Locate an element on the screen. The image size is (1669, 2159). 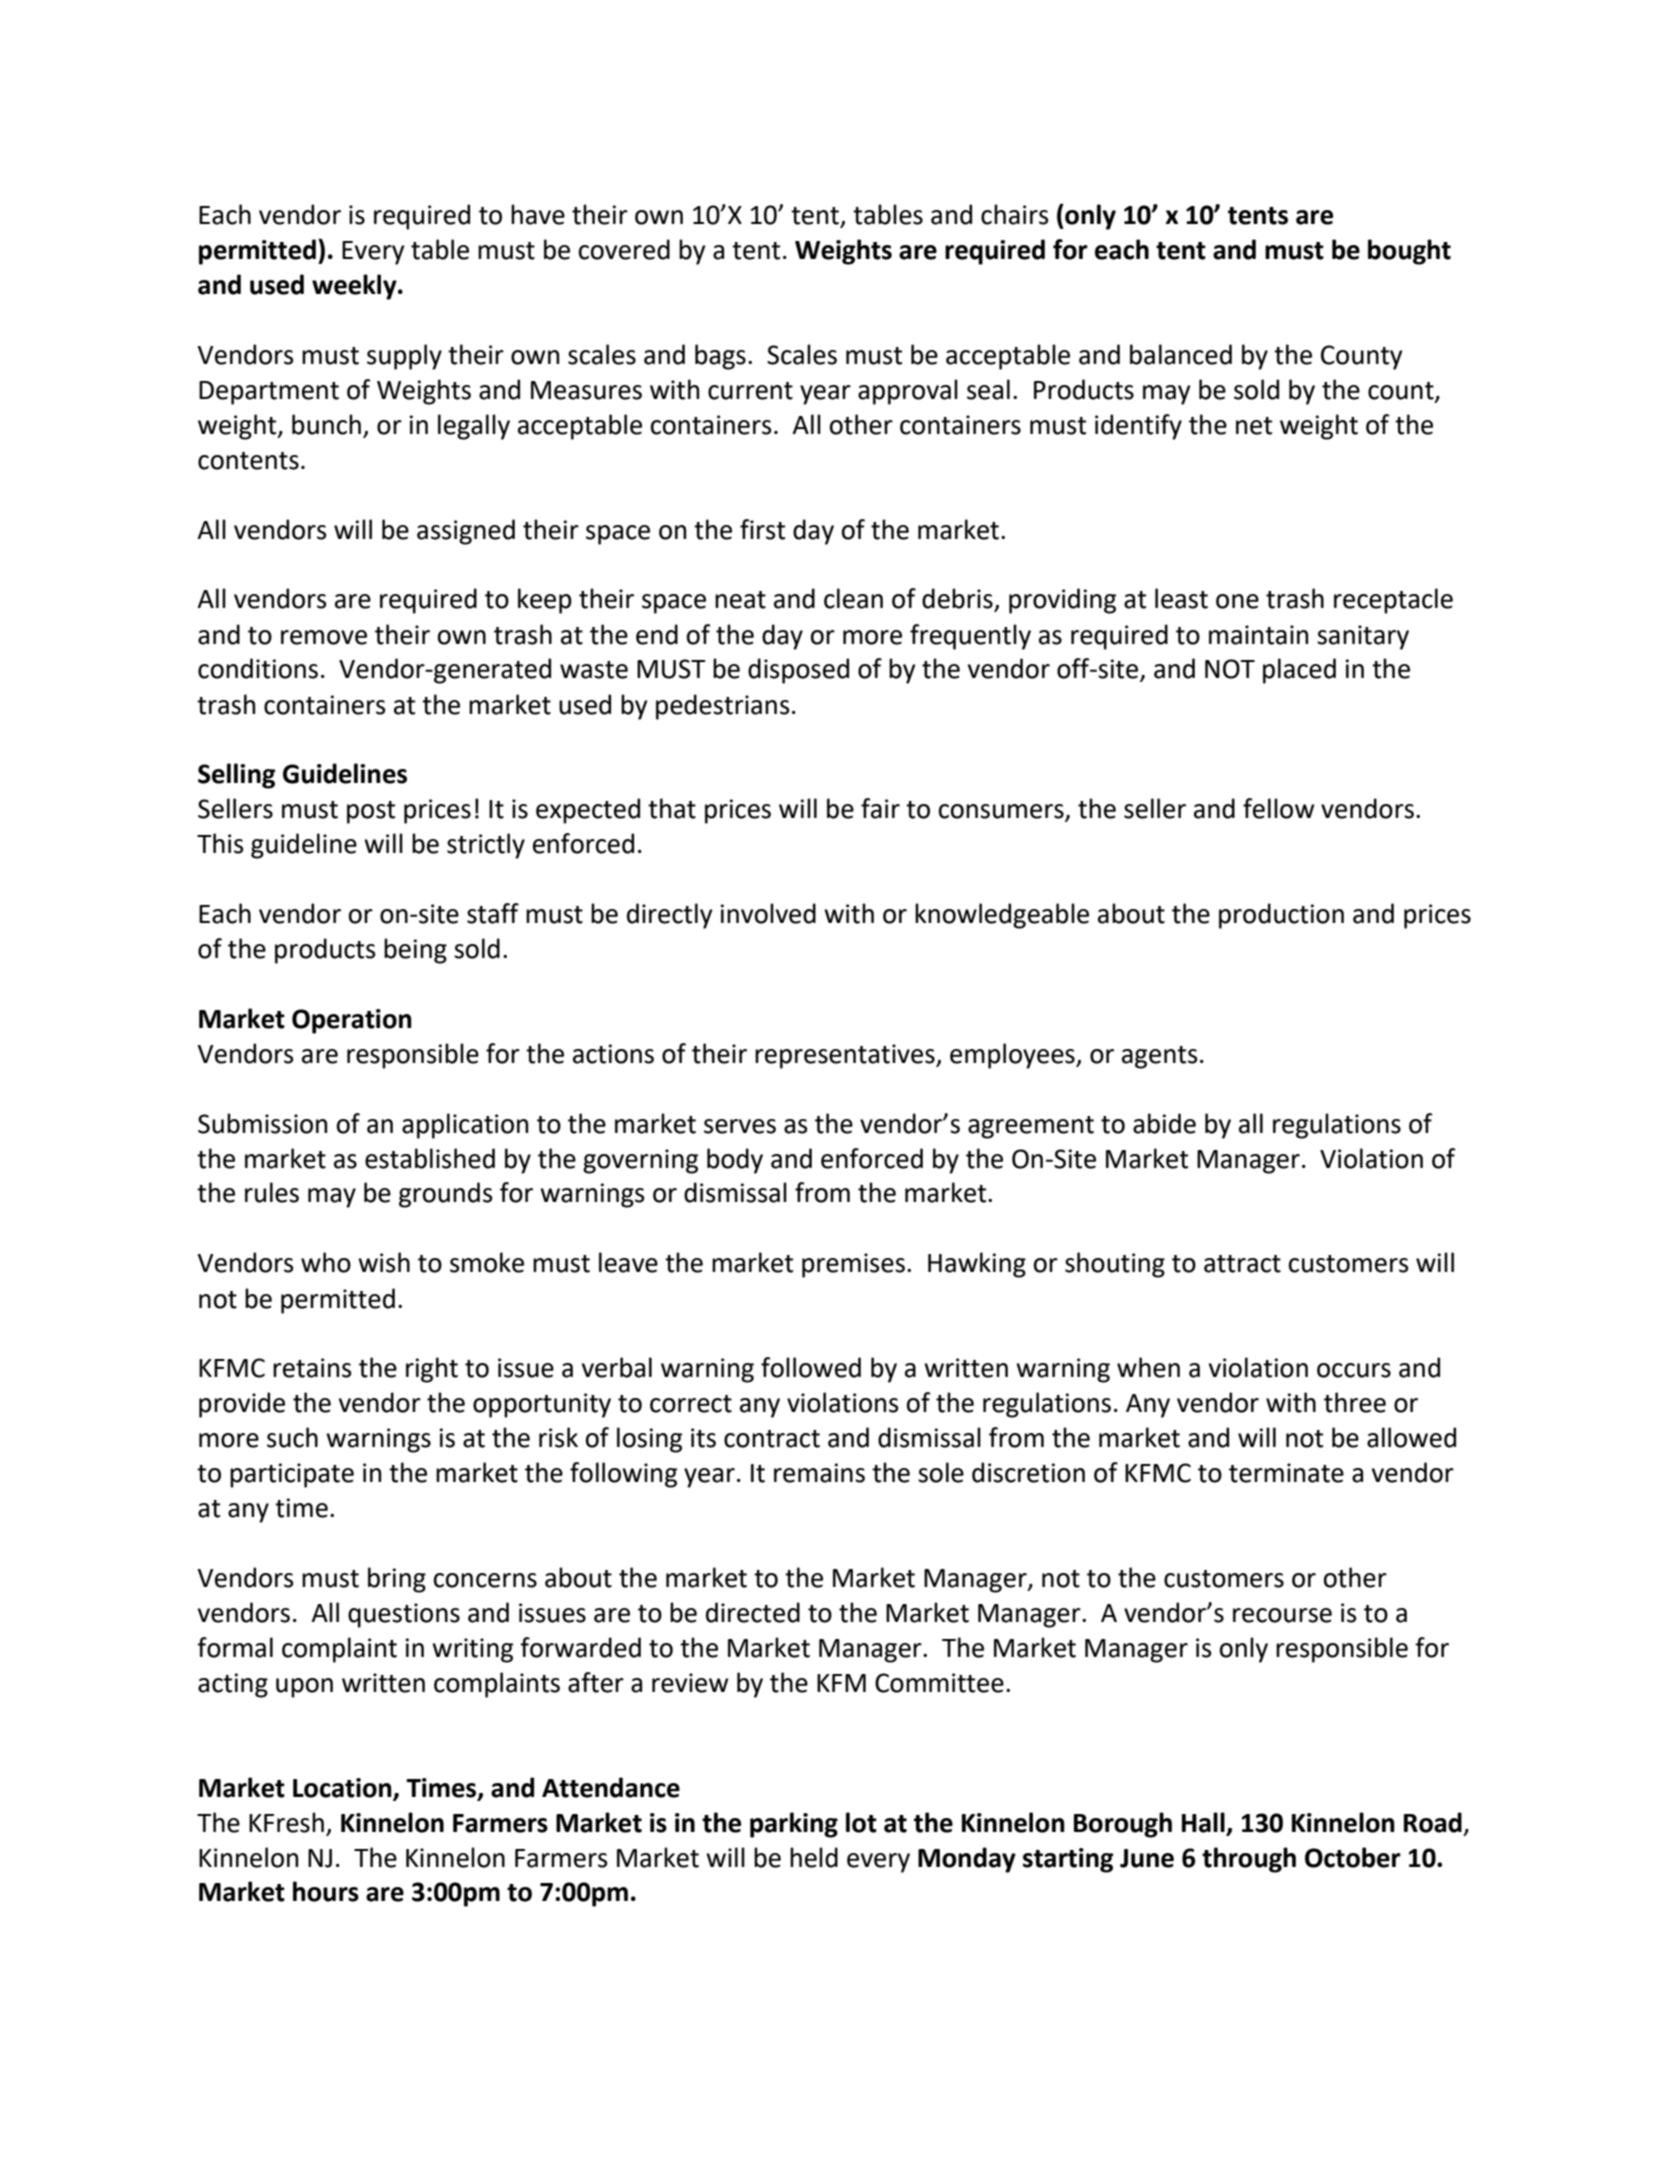
remove is located at coordinates (324, 637).
